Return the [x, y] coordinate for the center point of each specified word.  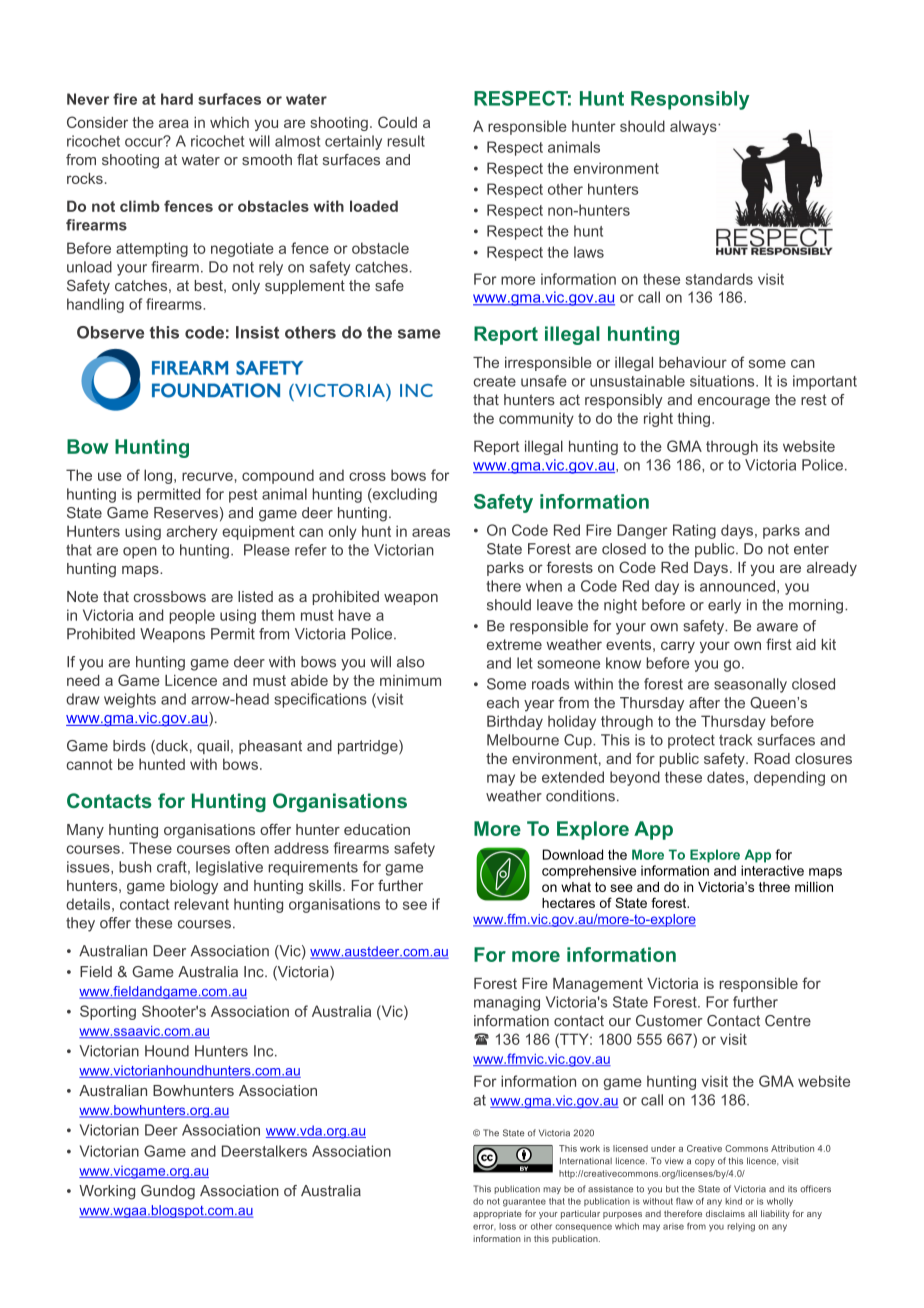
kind [733, 1201]
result [406, 141]
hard [177, 99]
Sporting [108, 1012]
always [694, 127]
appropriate [497, 1214]
